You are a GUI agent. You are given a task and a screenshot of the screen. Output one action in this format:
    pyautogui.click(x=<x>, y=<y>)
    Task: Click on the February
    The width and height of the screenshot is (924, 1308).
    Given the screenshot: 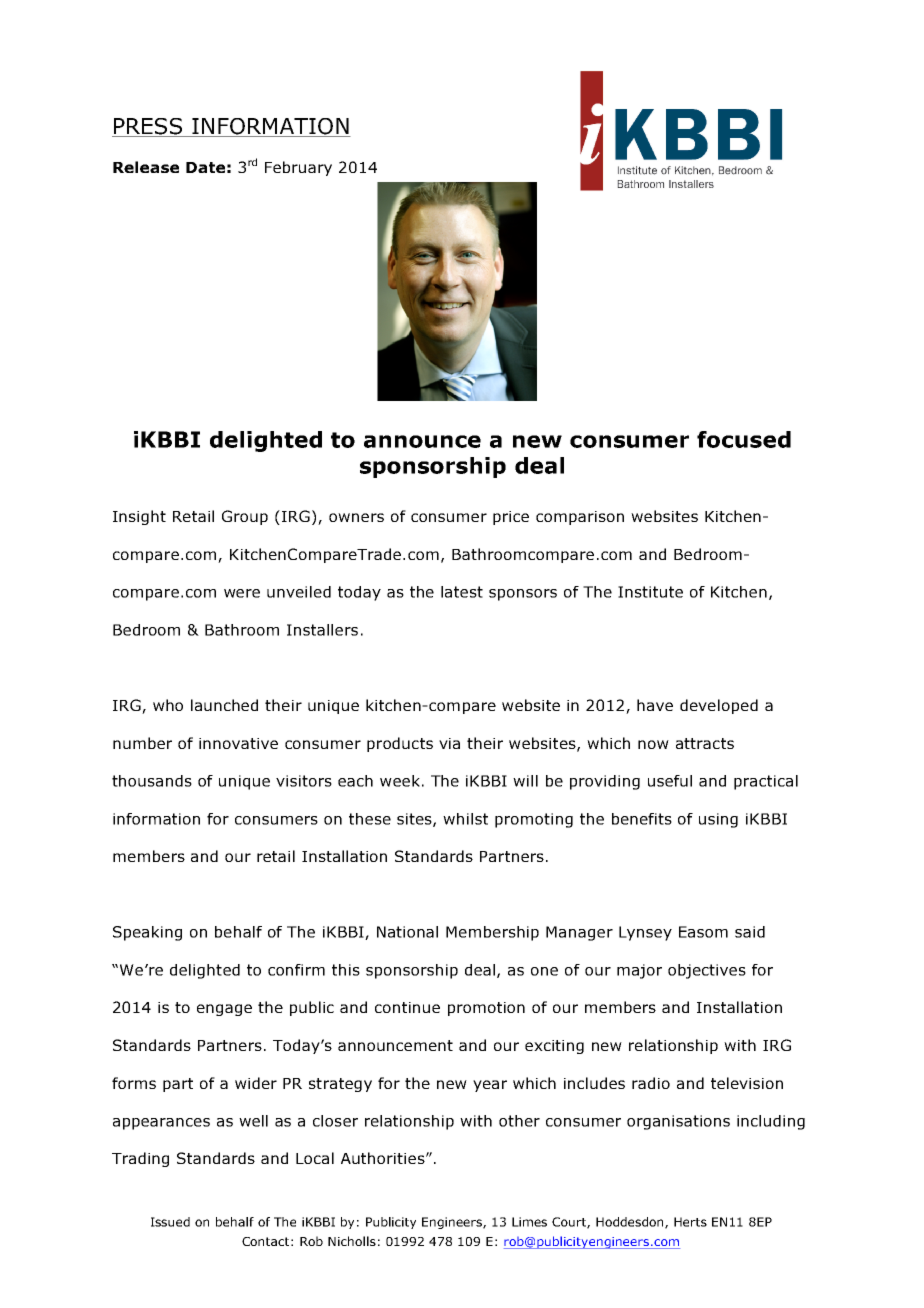 What is the action you would take?
    pyautogui.click(x=298, y=168)
